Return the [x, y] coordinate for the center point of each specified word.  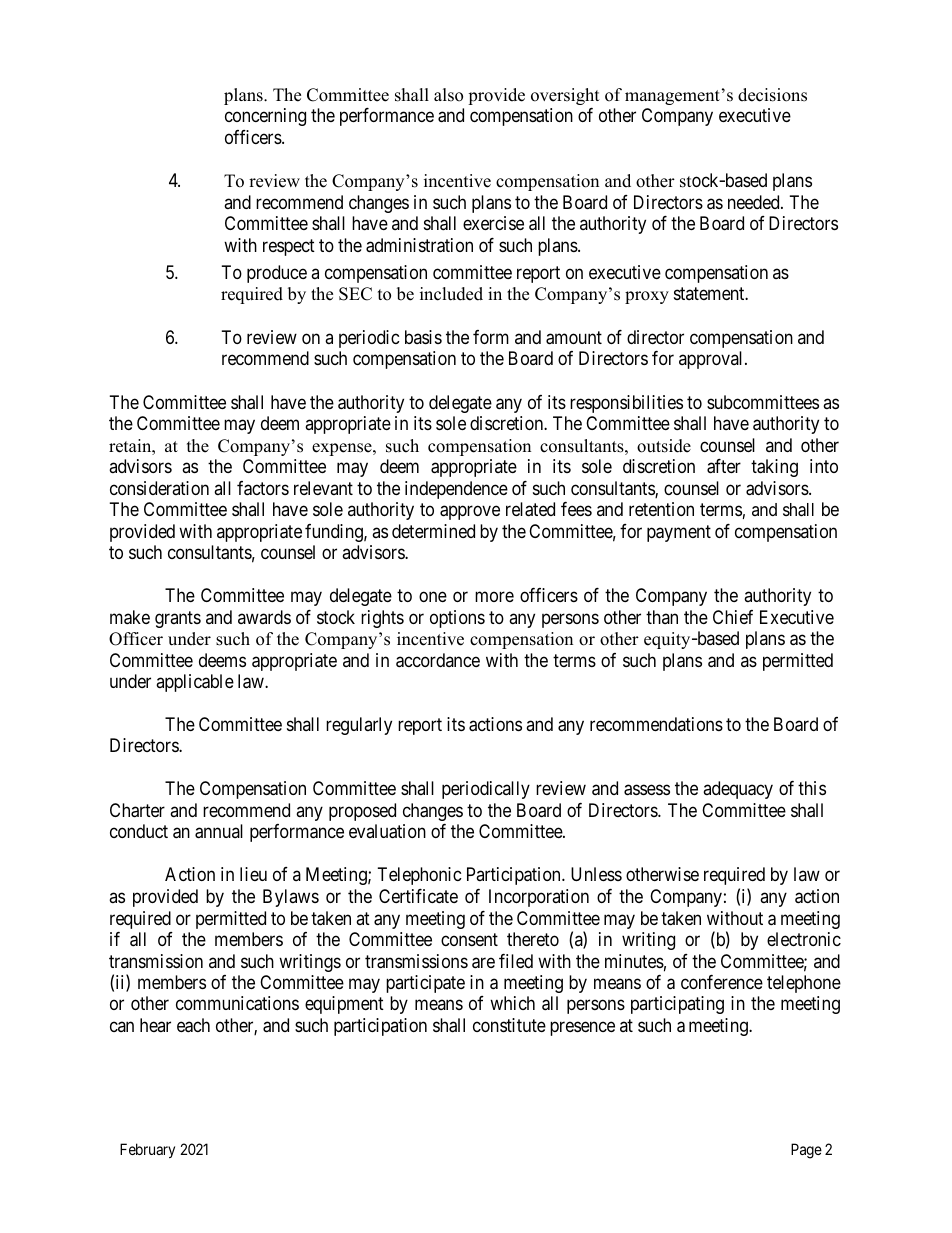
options [457, 619]
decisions [772, 95]
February [147, 1150]
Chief [733, 617]
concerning [265, 117]
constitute [509, 1025]
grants [178, 619]
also [448, 95]
